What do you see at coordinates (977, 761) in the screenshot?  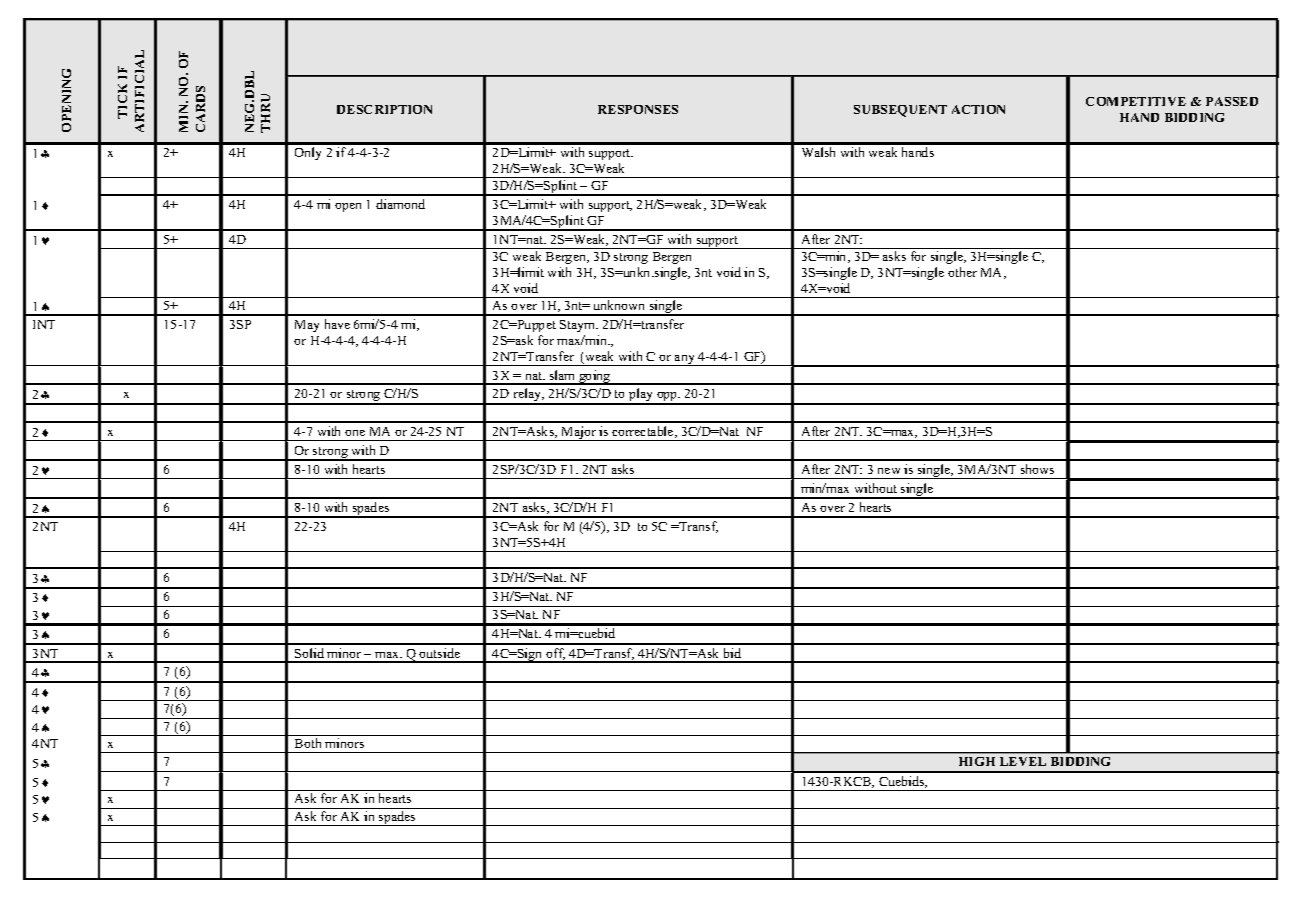 I see `HIGH` at bounding box center [977, 761].
